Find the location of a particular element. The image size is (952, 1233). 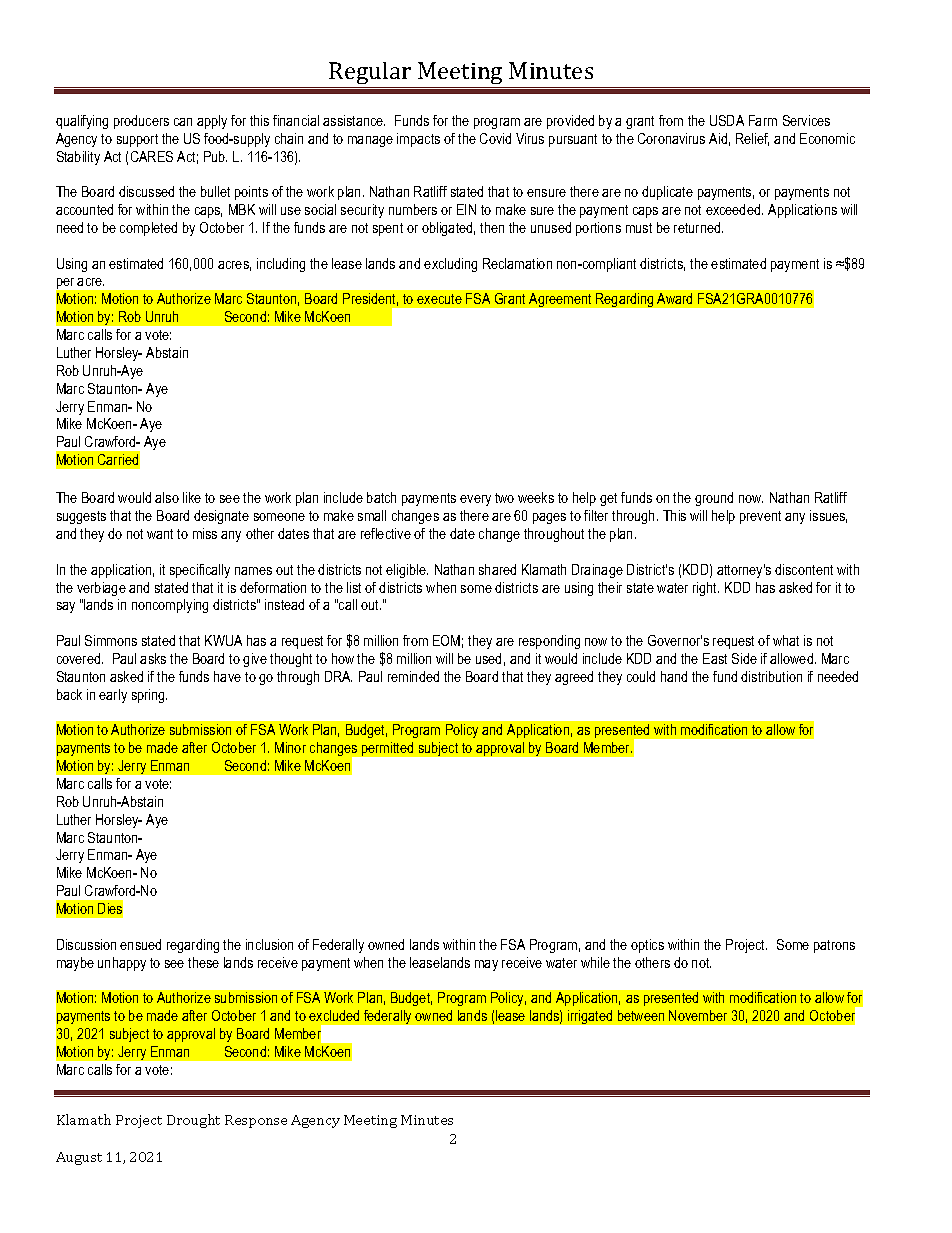

Response is located at coordinates (256, 1121).
